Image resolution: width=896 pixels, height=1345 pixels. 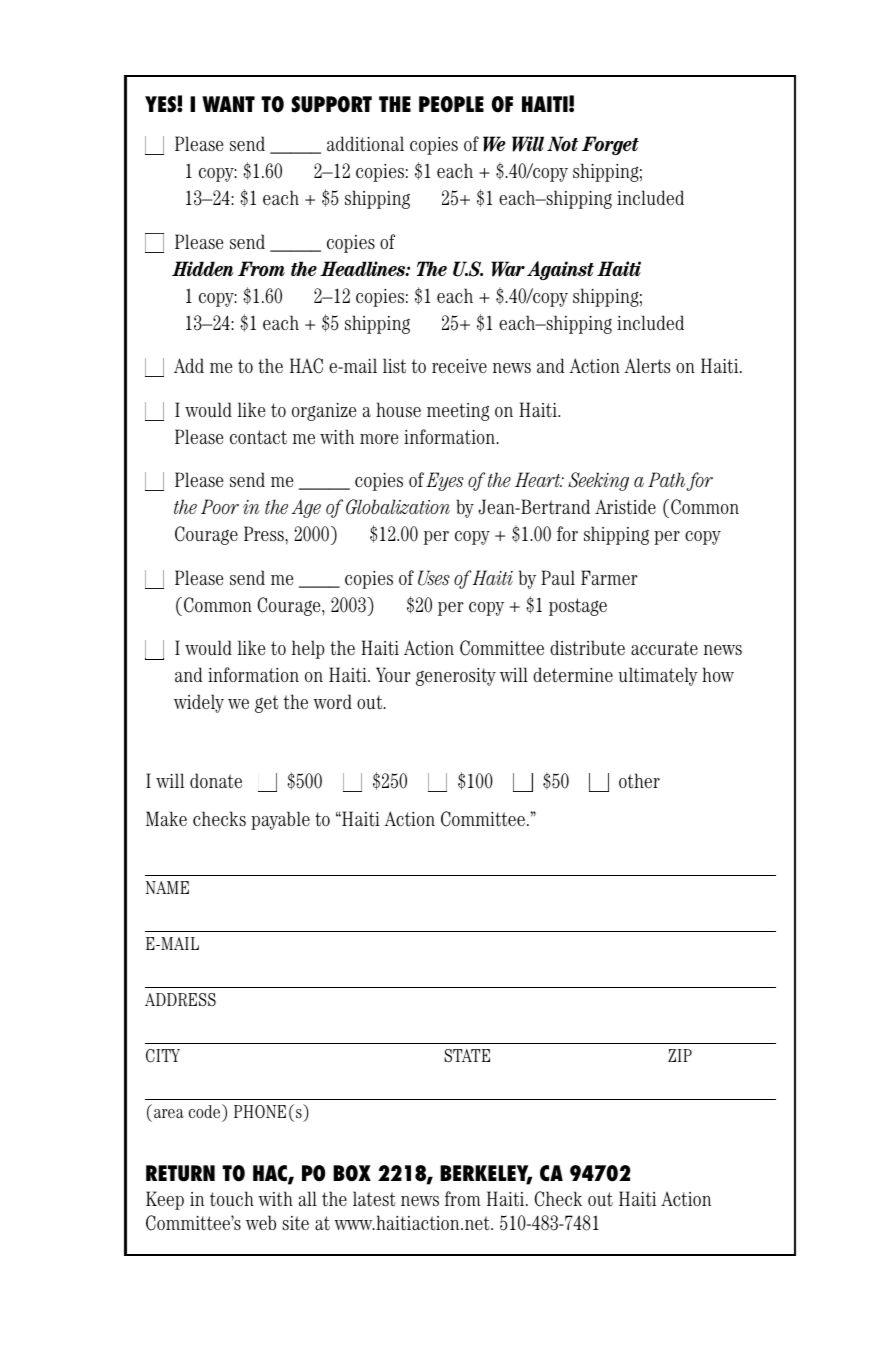 I want to click on latest, so click(x=374, y=1199).
